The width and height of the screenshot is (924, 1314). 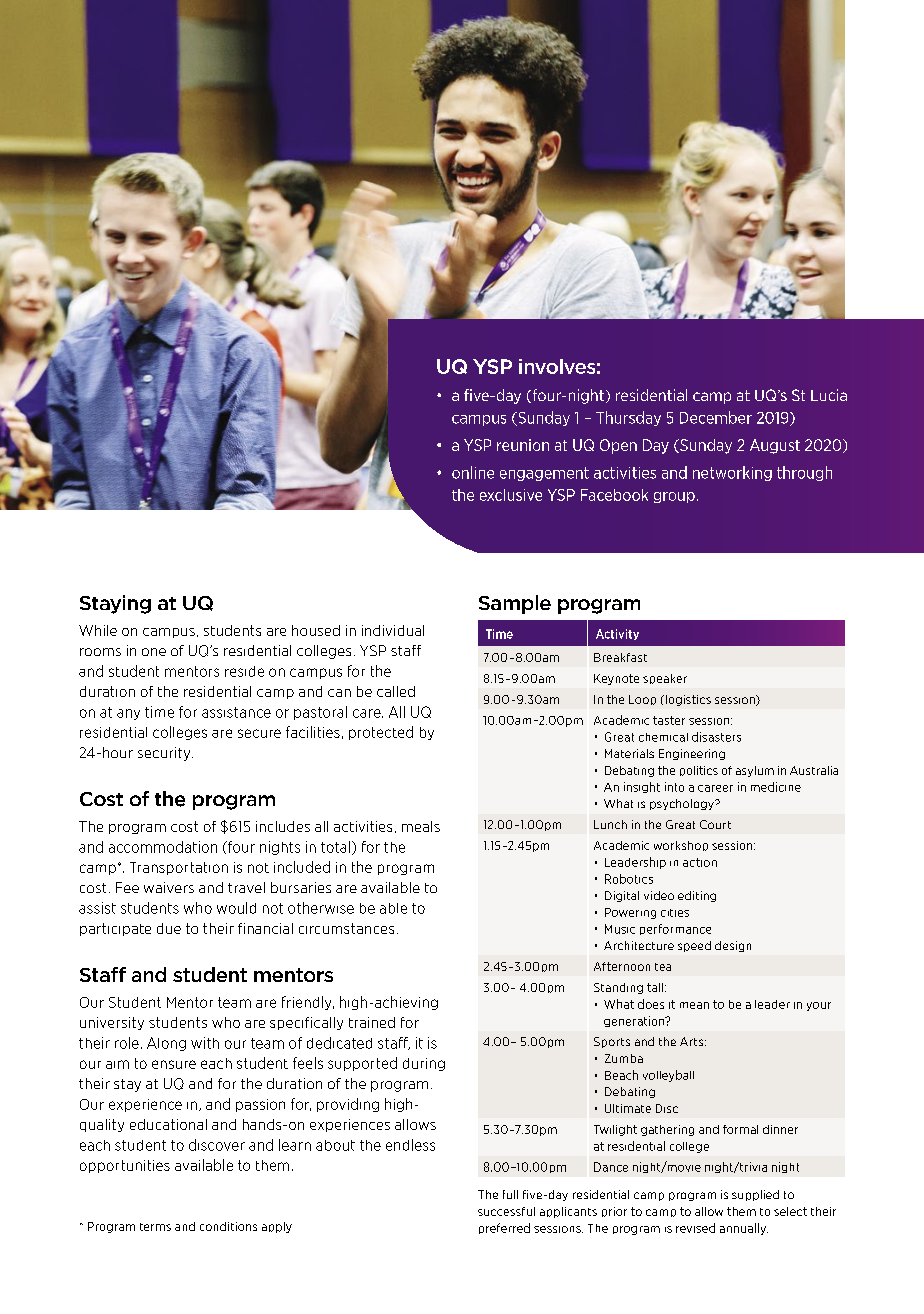 What do you see at coordinates (421, 826) in the screenshot?
I see `meals` at bounding box center [421, 826].
